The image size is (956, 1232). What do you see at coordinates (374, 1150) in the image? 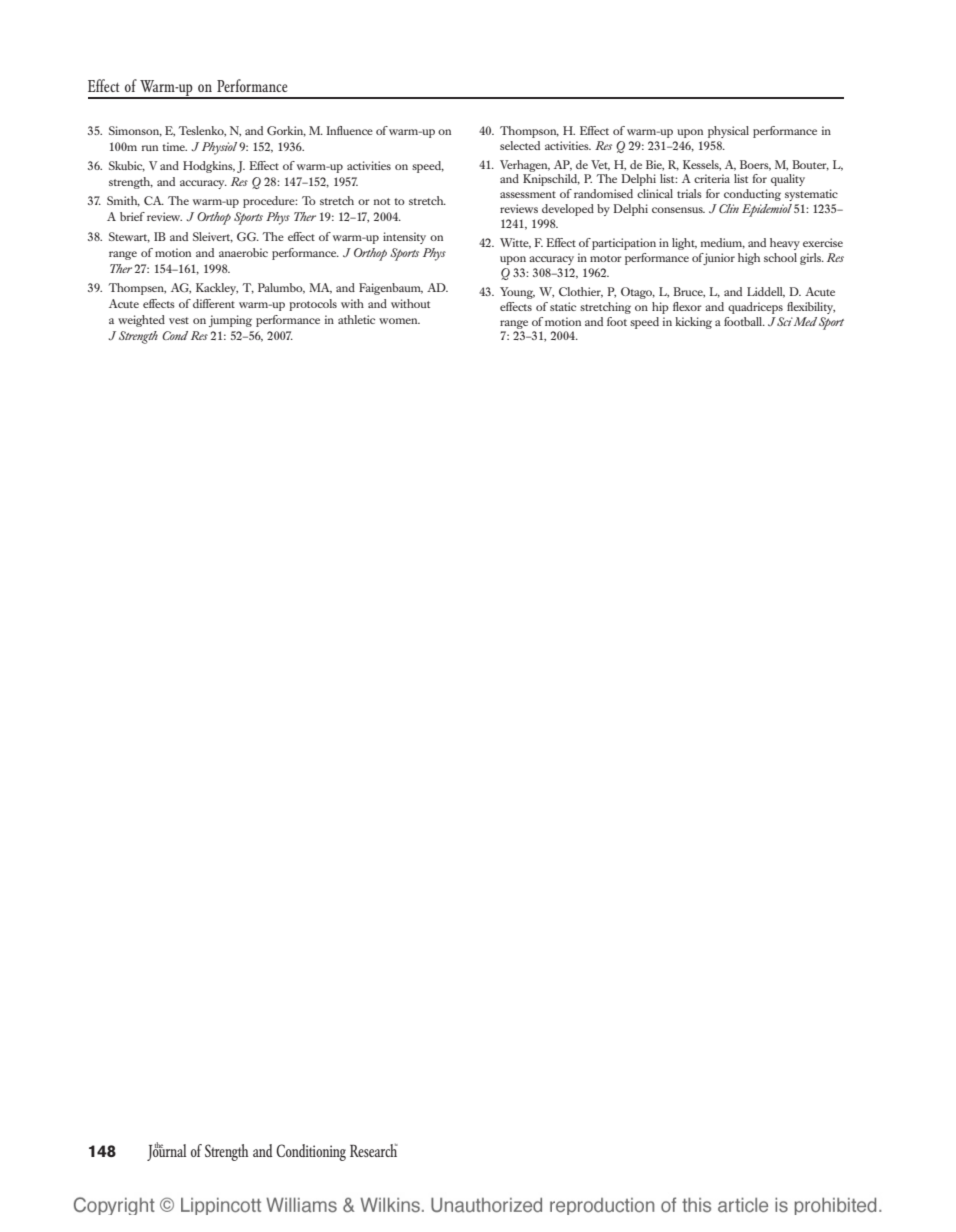
I see `Research` at bounding box center [374, 1150].
